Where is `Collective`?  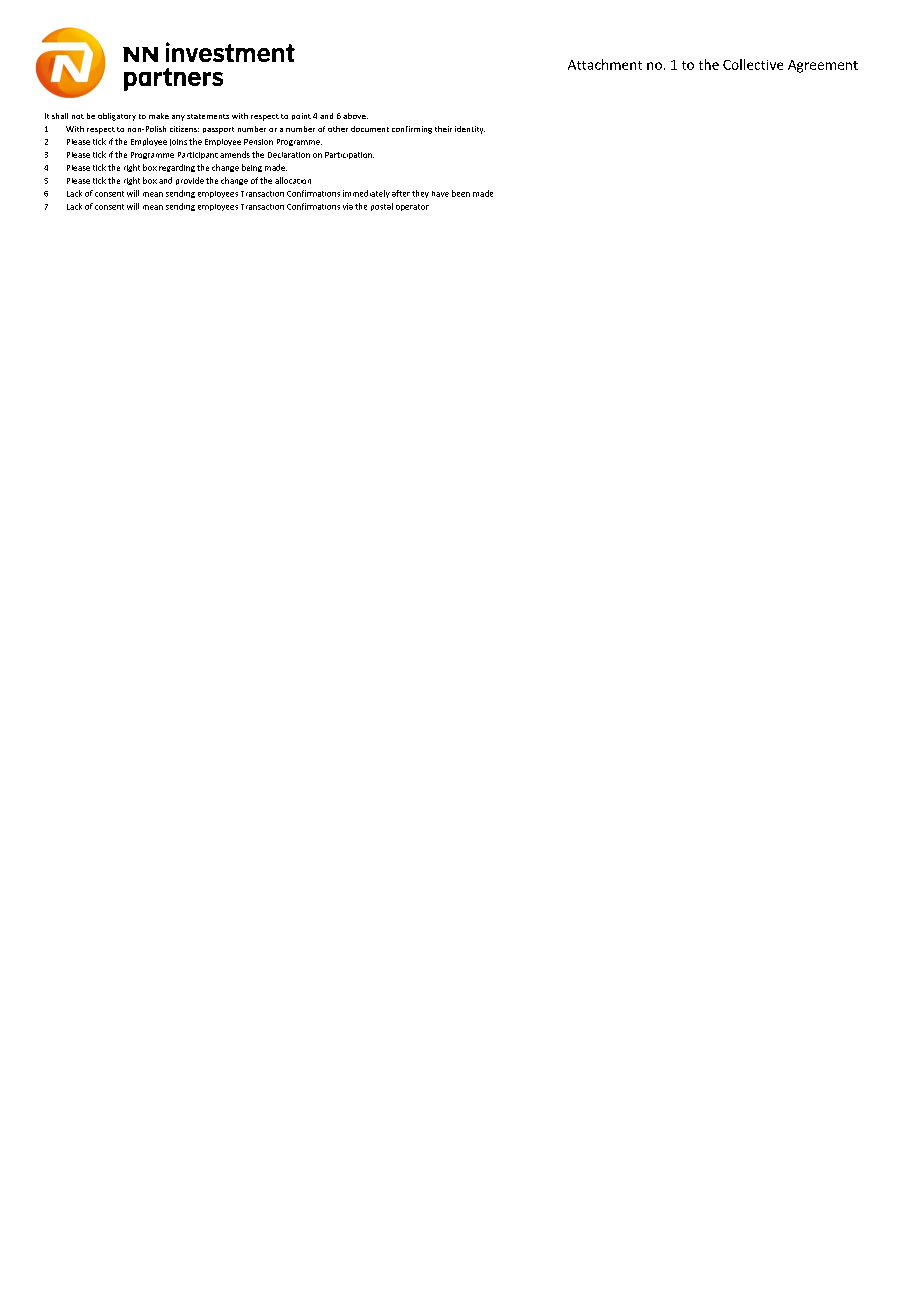
Collective is located at coordinates (753, 64).
